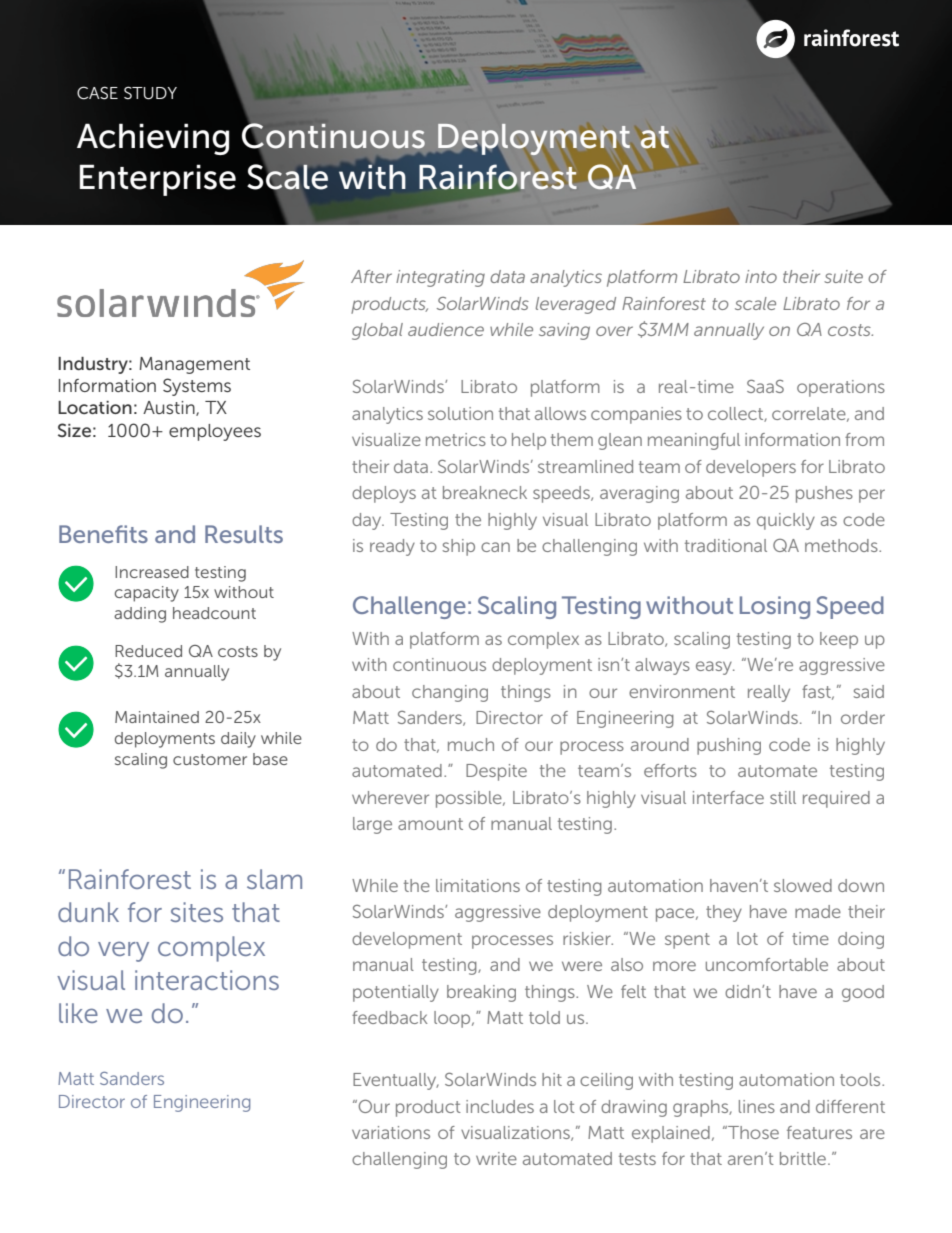 The image size is (952, 1233). I want to click on Losing, so click(775, 607).
